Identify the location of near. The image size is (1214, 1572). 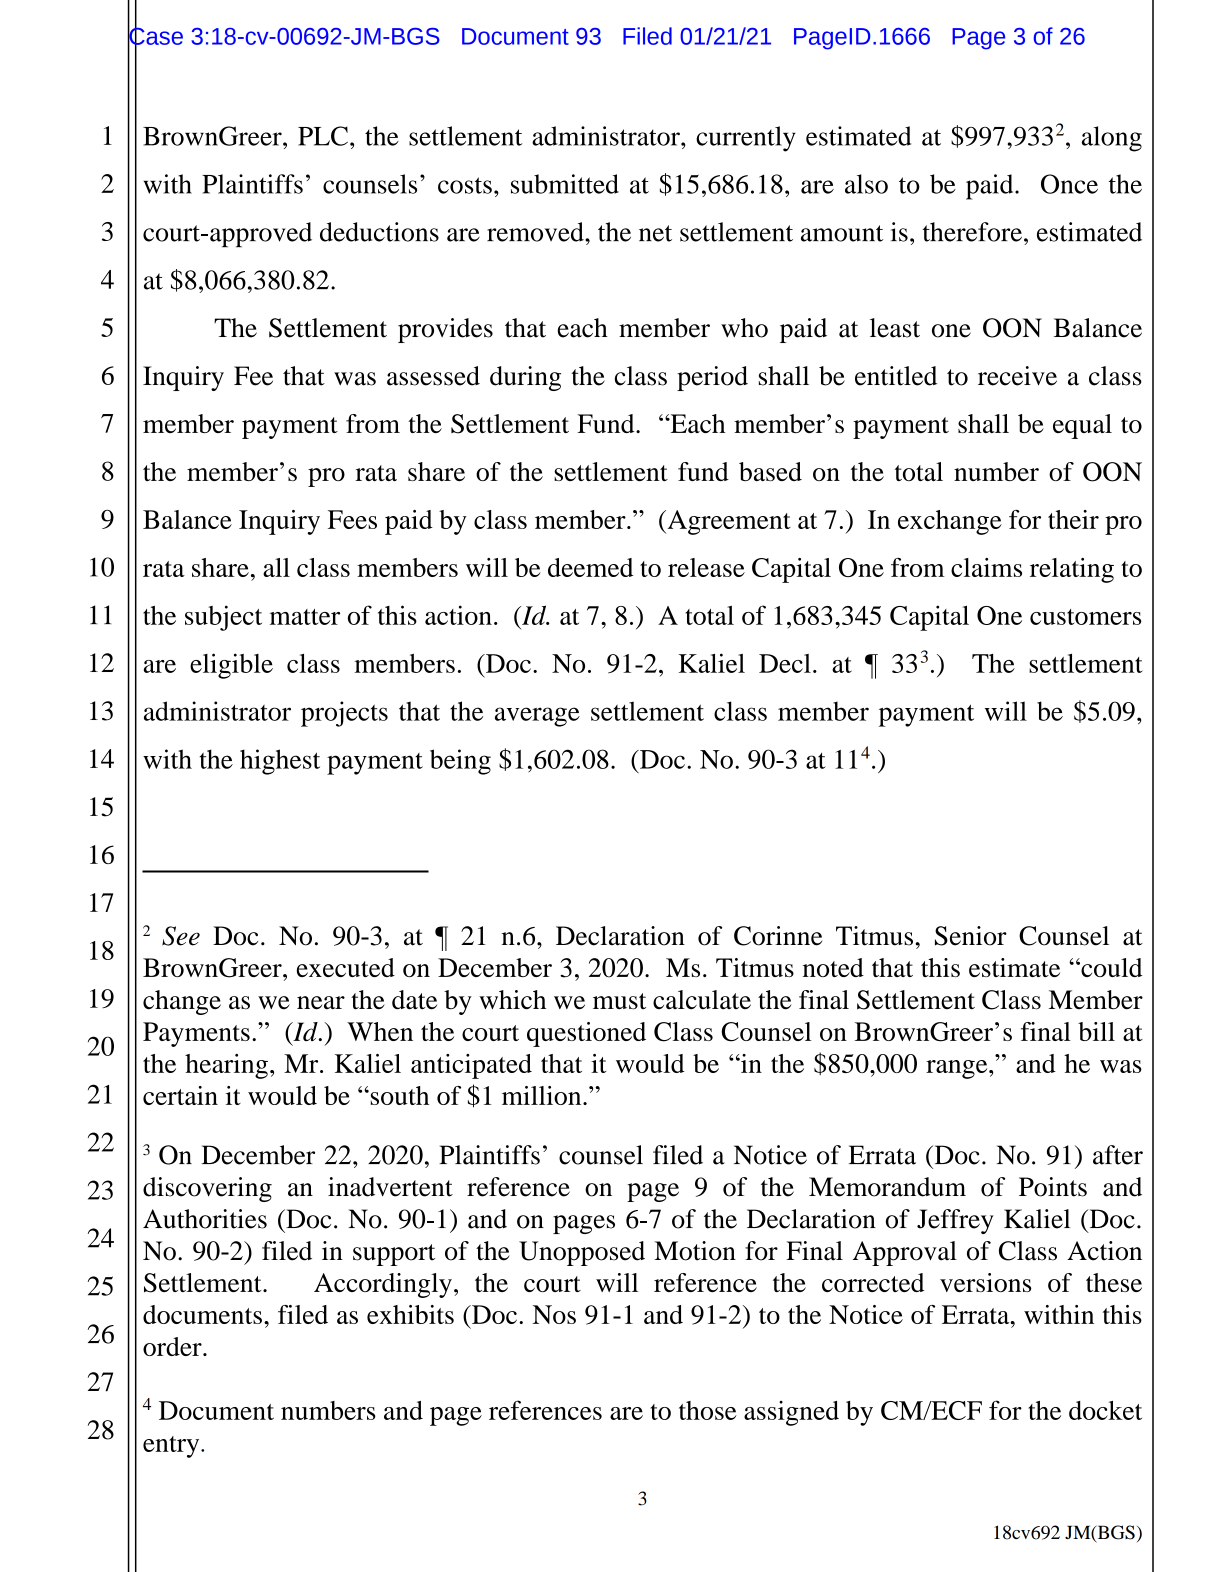
(321, 1003).
